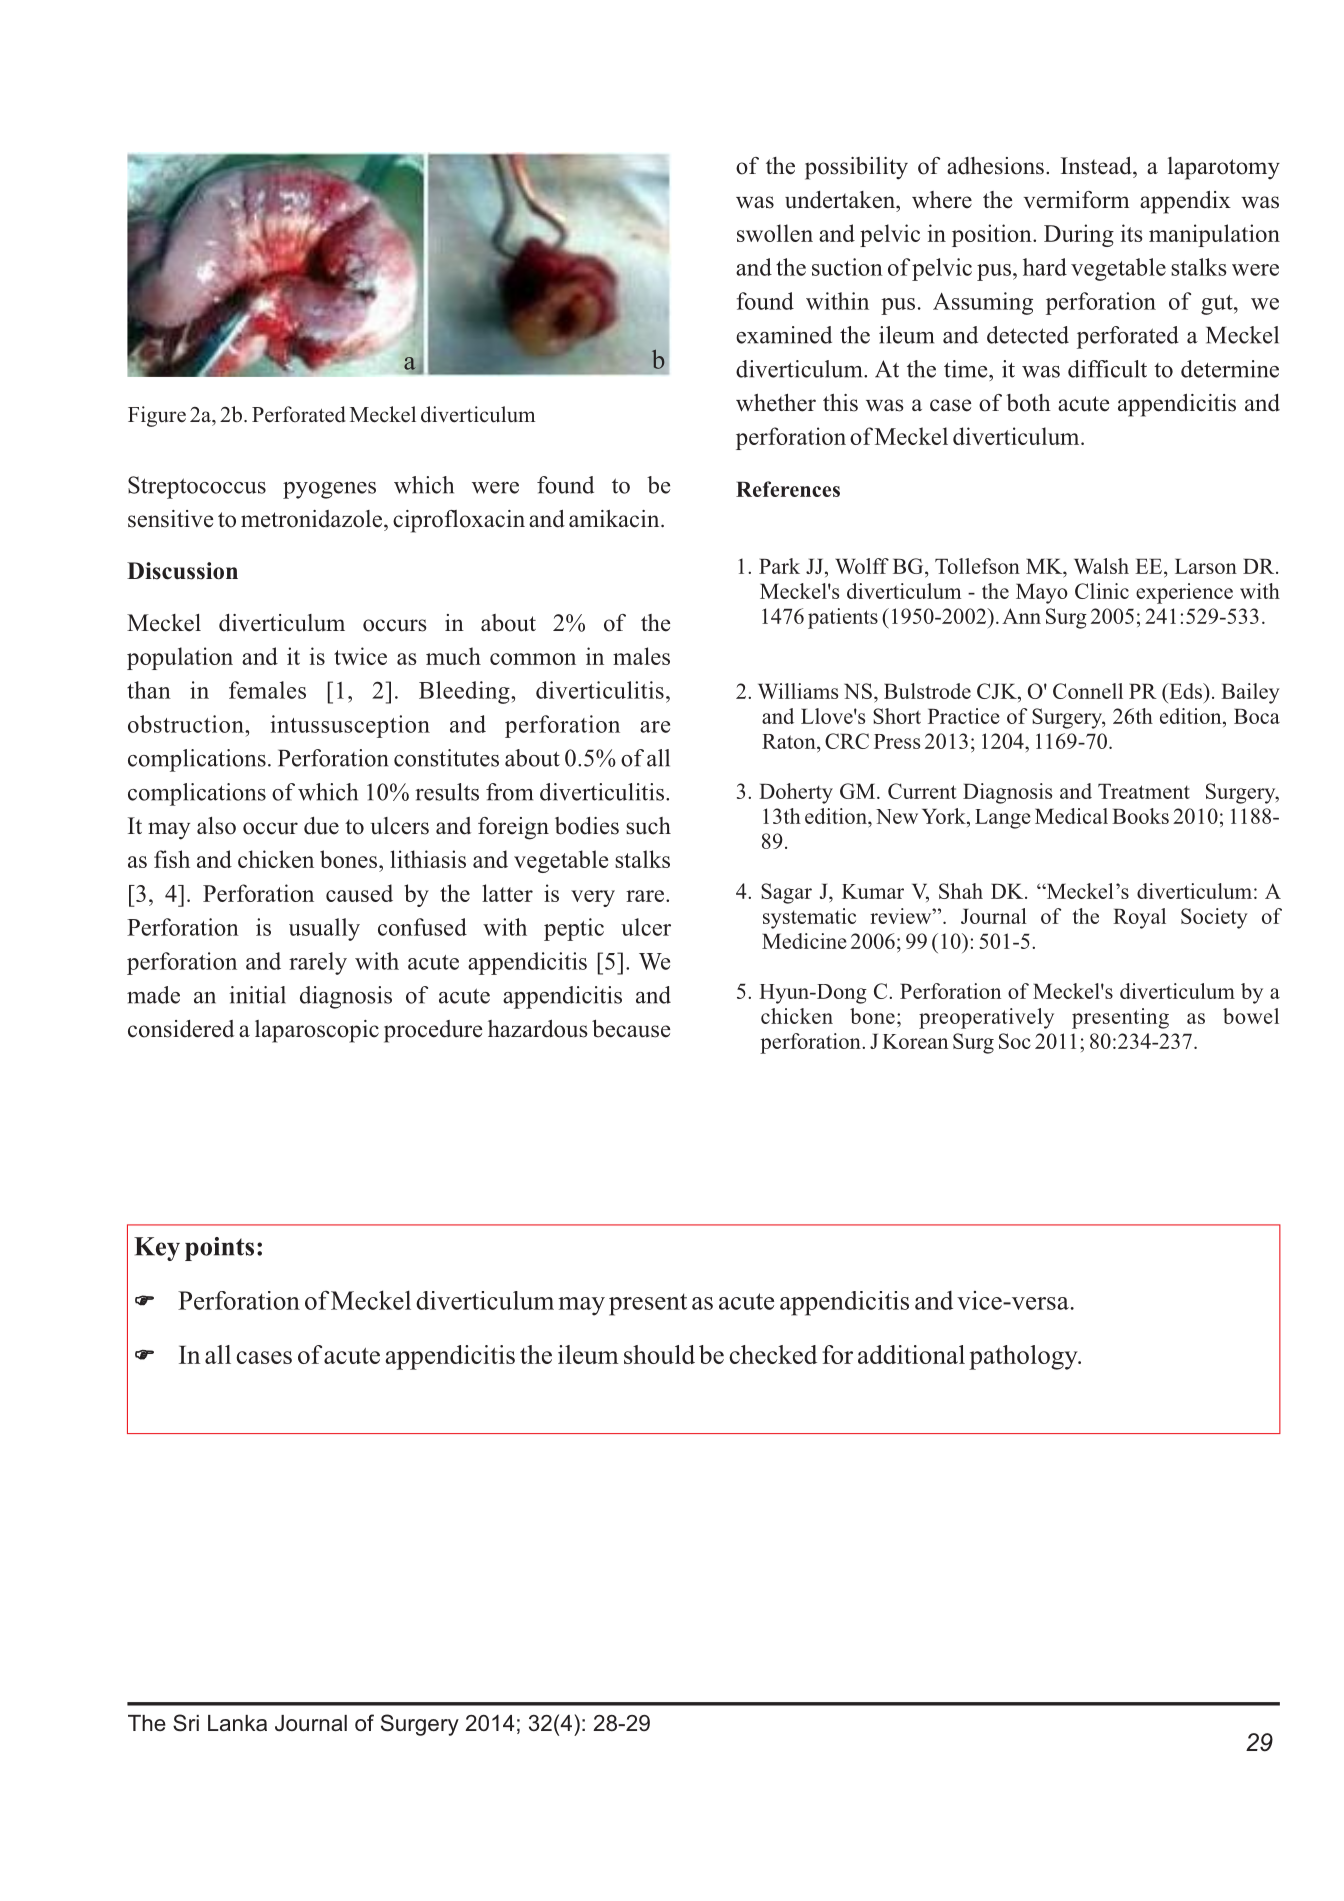 The image size is (1344, 1901). I want to click on Lanka, so click(237, 1723).
